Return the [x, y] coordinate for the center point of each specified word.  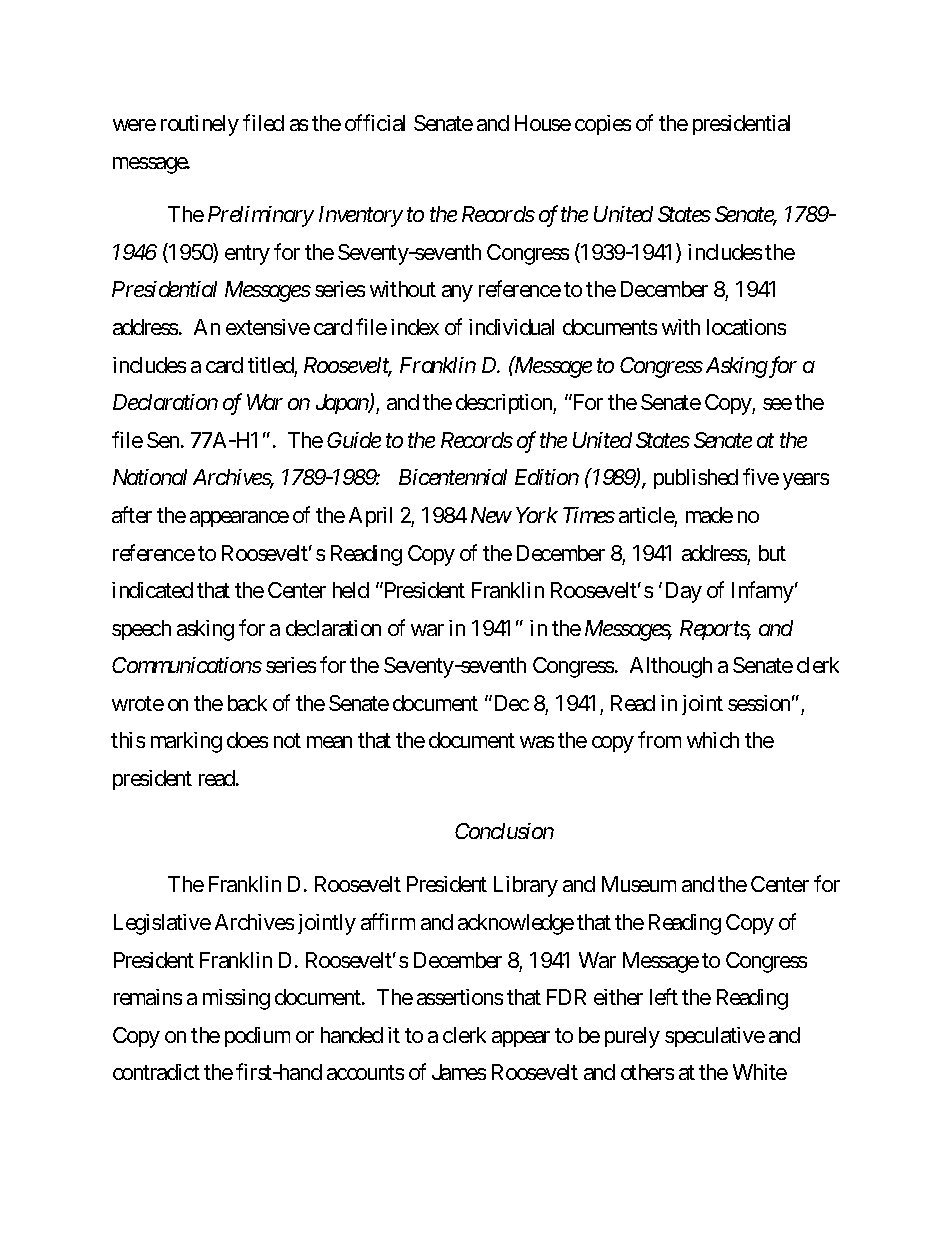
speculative [715, 1037]
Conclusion [504, 831]
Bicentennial [453, 477]
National [150, 477]
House [543, 123]
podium [257, 1037]
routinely [200, 125]
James [459, 1072]
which [713, 740]
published [696, 479]
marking [186, 742]
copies [603, 125]
